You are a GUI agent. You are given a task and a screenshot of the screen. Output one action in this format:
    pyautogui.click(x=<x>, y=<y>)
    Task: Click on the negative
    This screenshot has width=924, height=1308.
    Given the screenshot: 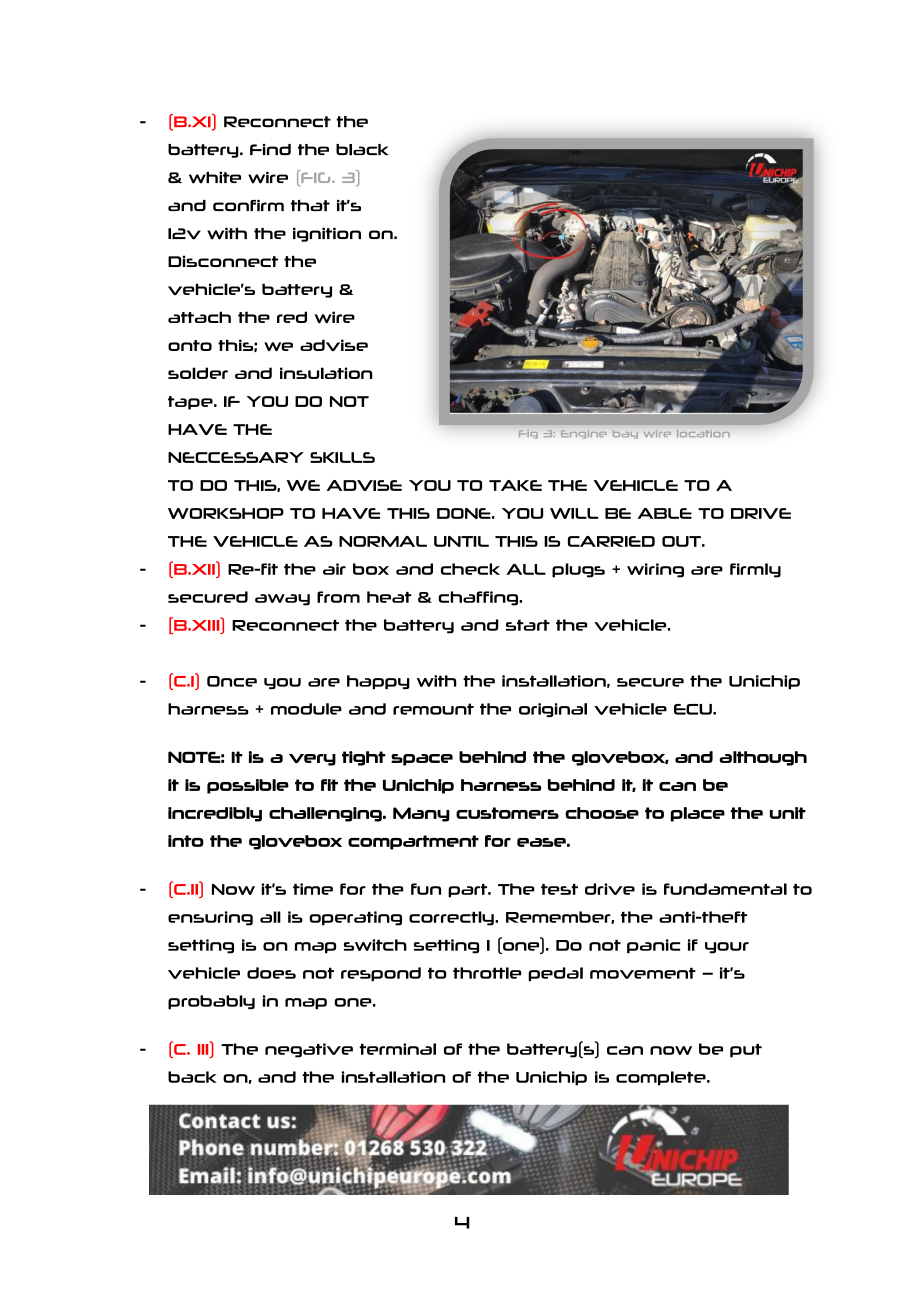 What is the action you would take?
    pyautogui.click(x=309, y=1050)
